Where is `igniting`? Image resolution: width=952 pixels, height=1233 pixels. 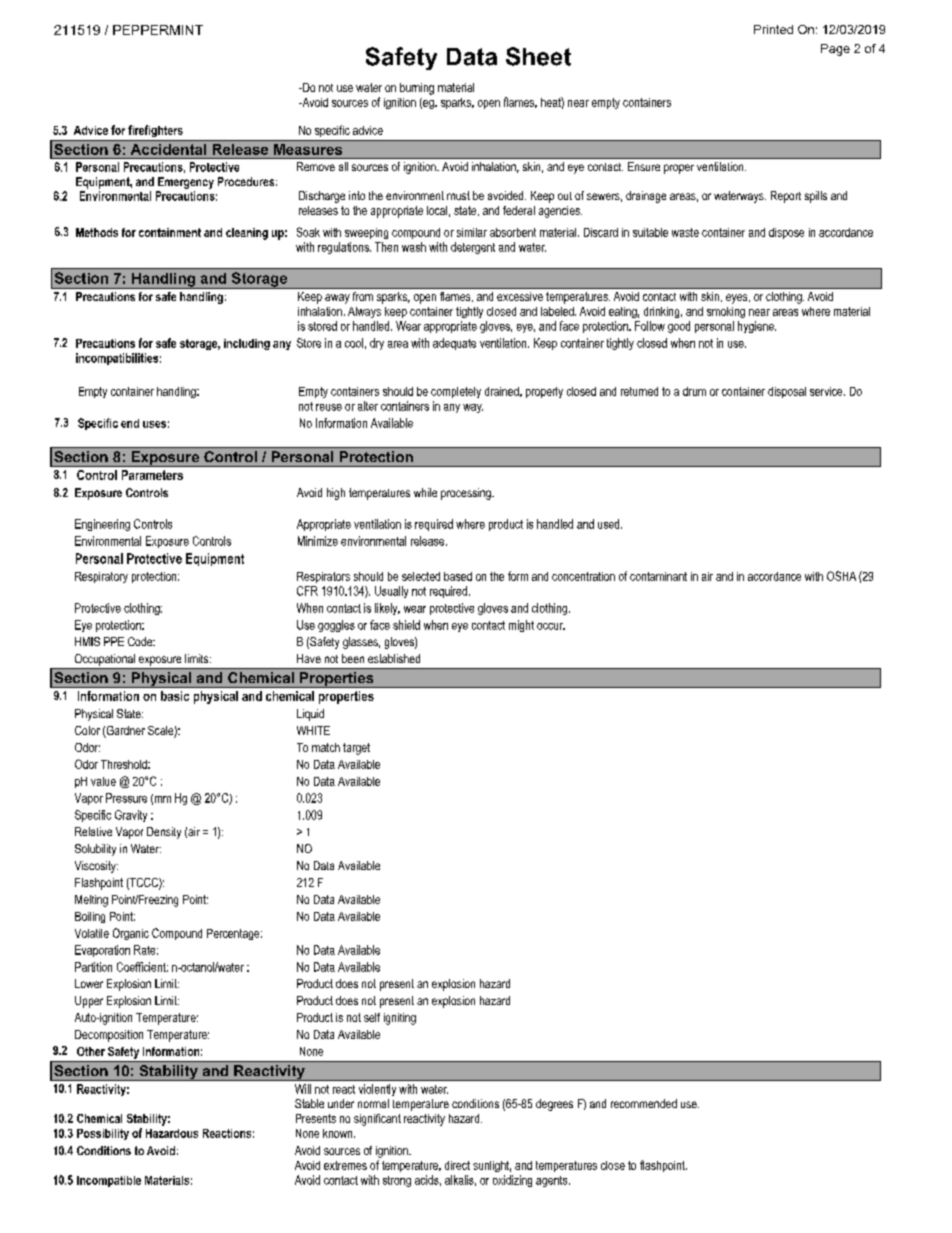
igniting is located at coordinates (400, 1019).
